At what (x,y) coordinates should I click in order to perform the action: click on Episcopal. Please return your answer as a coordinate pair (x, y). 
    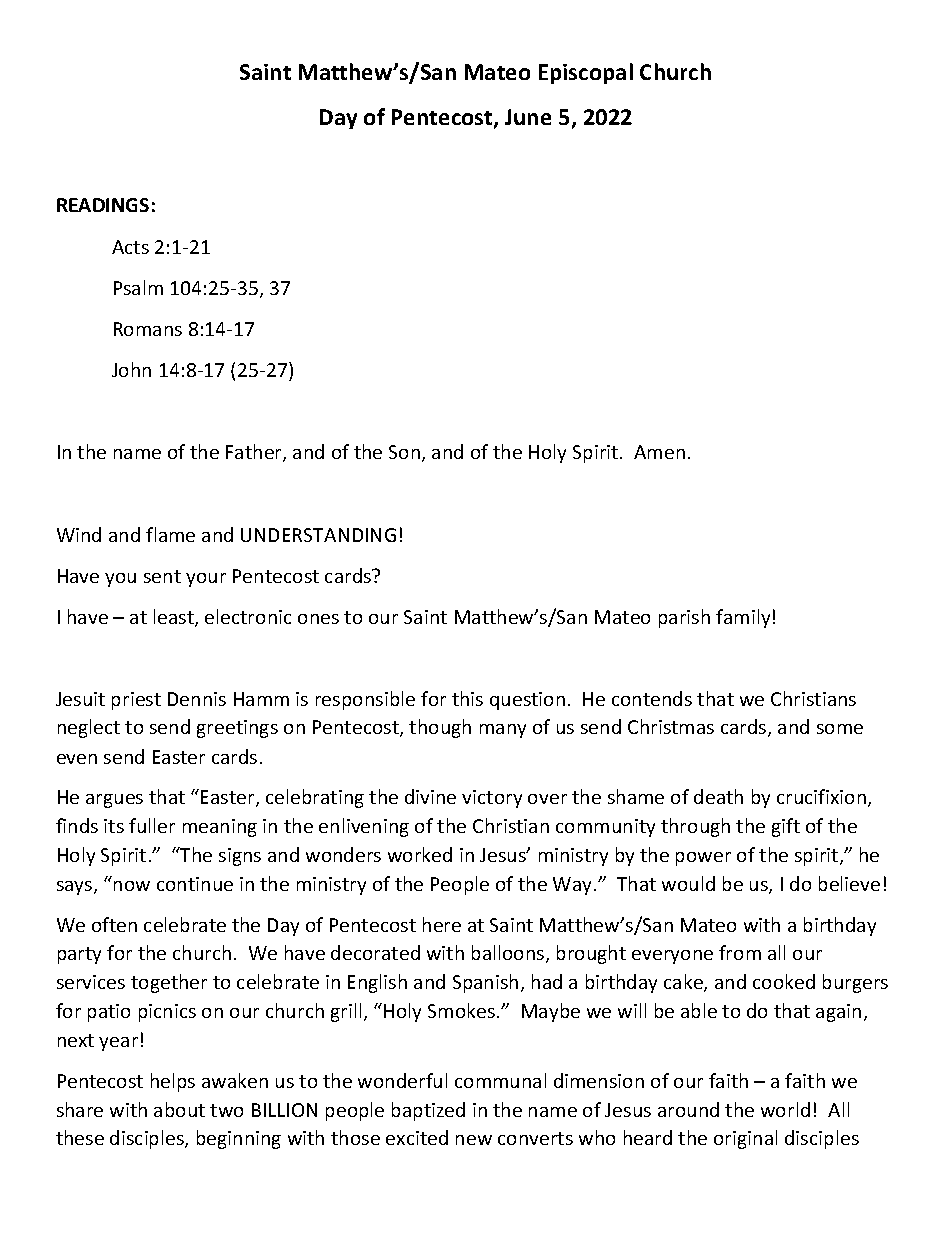
    Looking at the image, I should click on (586, 73).
